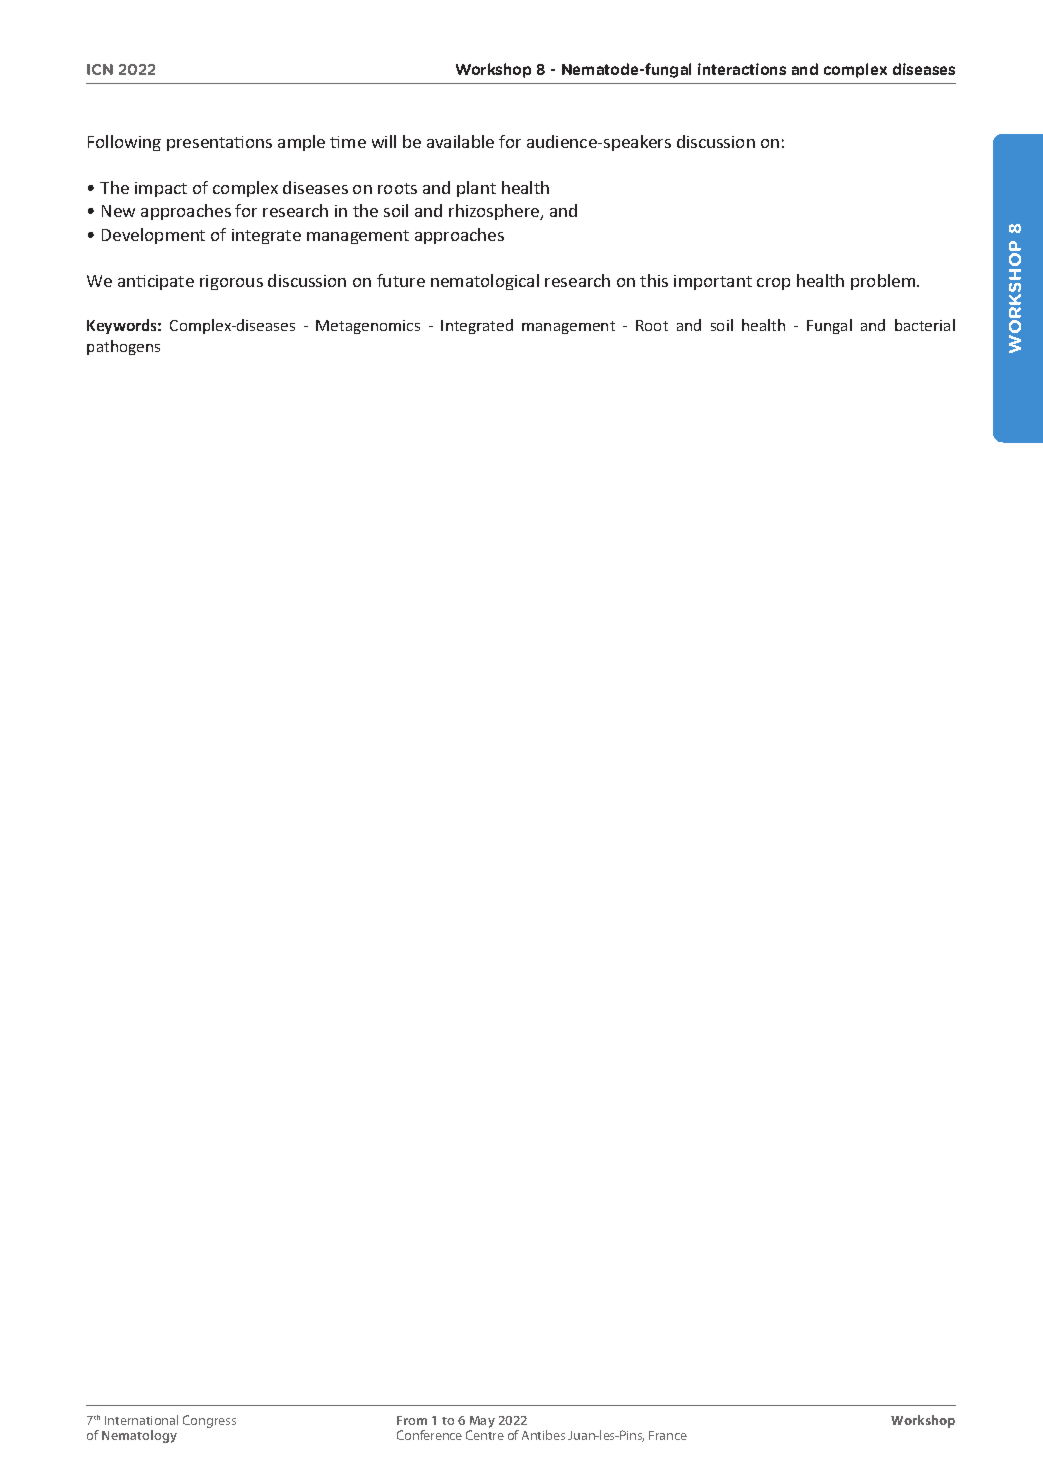 The image size is (1043, 1475). What do you see at coordinates (368, 327) in the image?
I see `Metagenomics` at bounding box center [368, 327].
